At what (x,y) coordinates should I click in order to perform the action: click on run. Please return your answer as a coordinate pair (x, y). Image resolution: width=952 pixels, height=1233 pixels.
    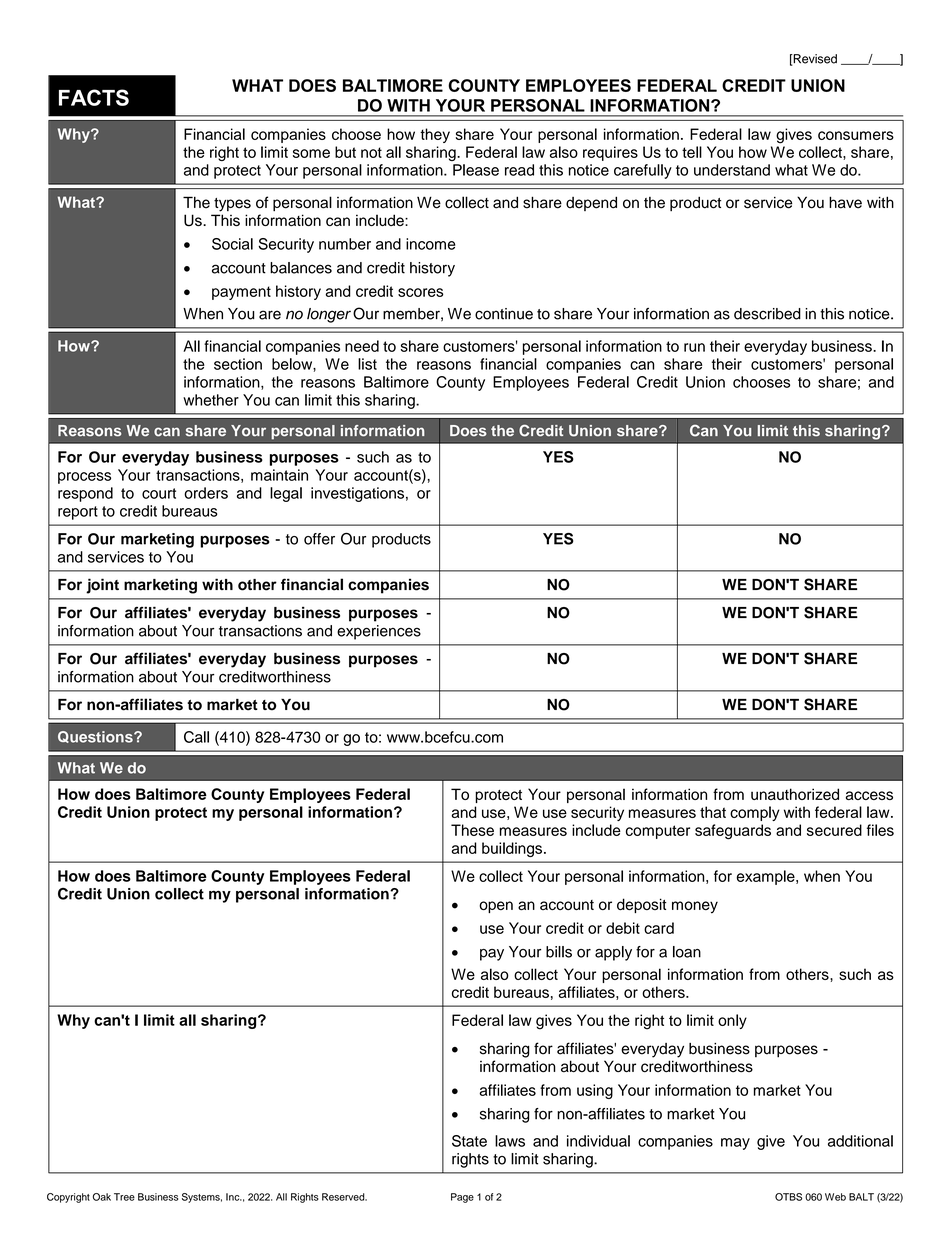
    Looking at the image, I should click on (694, 347).
